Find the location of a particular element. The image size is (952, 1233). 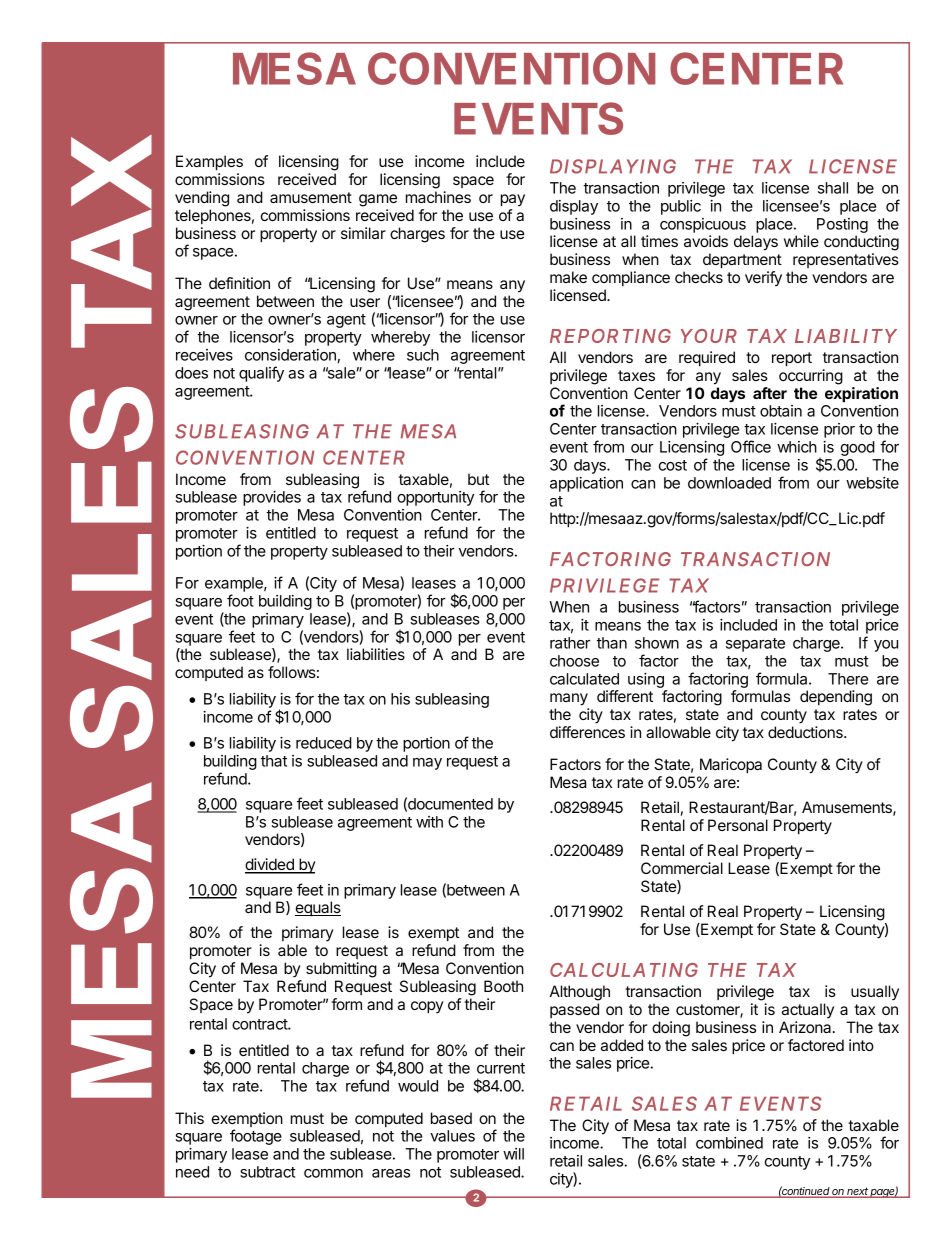

pay is located at coordinates (513, 200).
